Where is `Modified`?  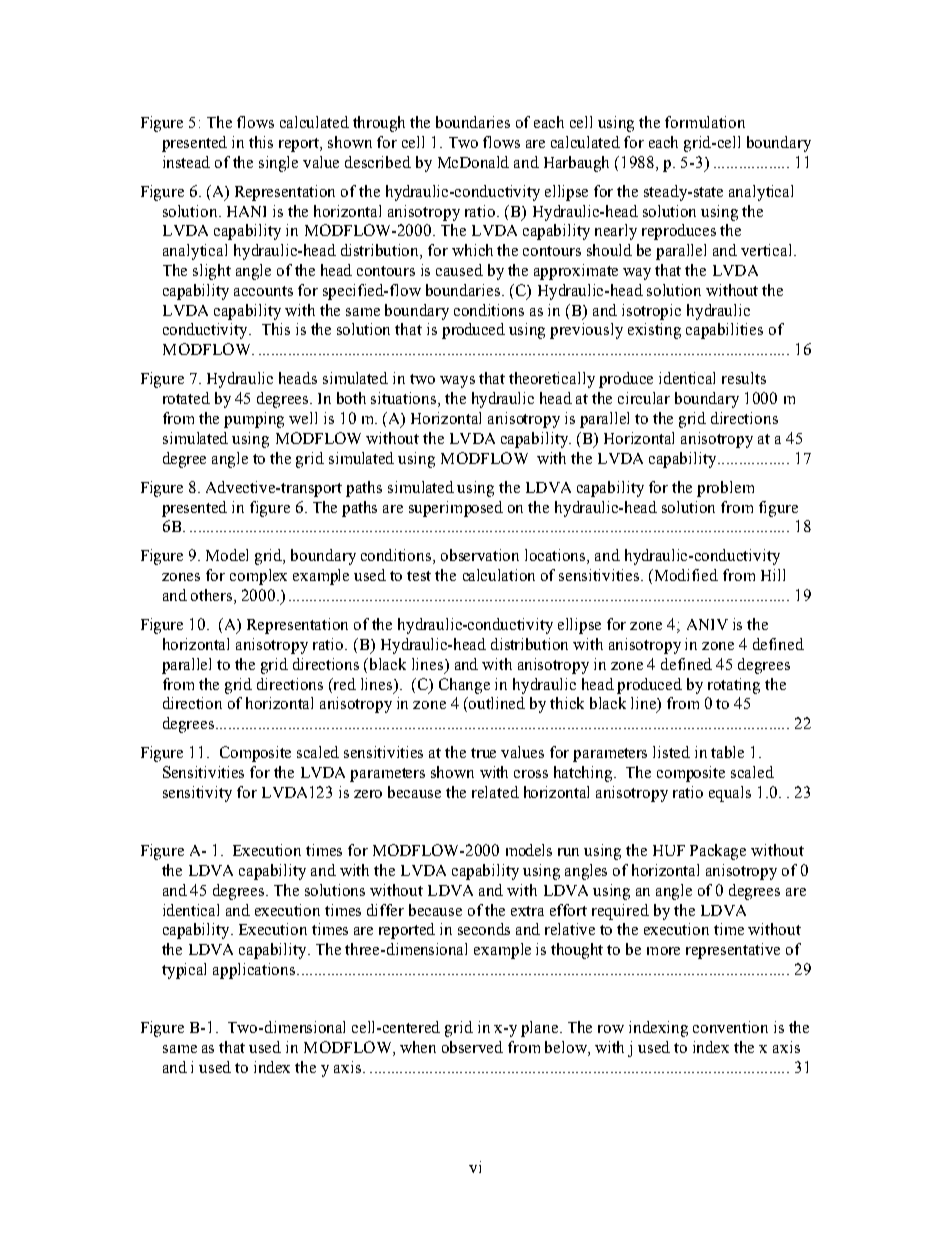 Modified is located at coordinates (685, 575).
